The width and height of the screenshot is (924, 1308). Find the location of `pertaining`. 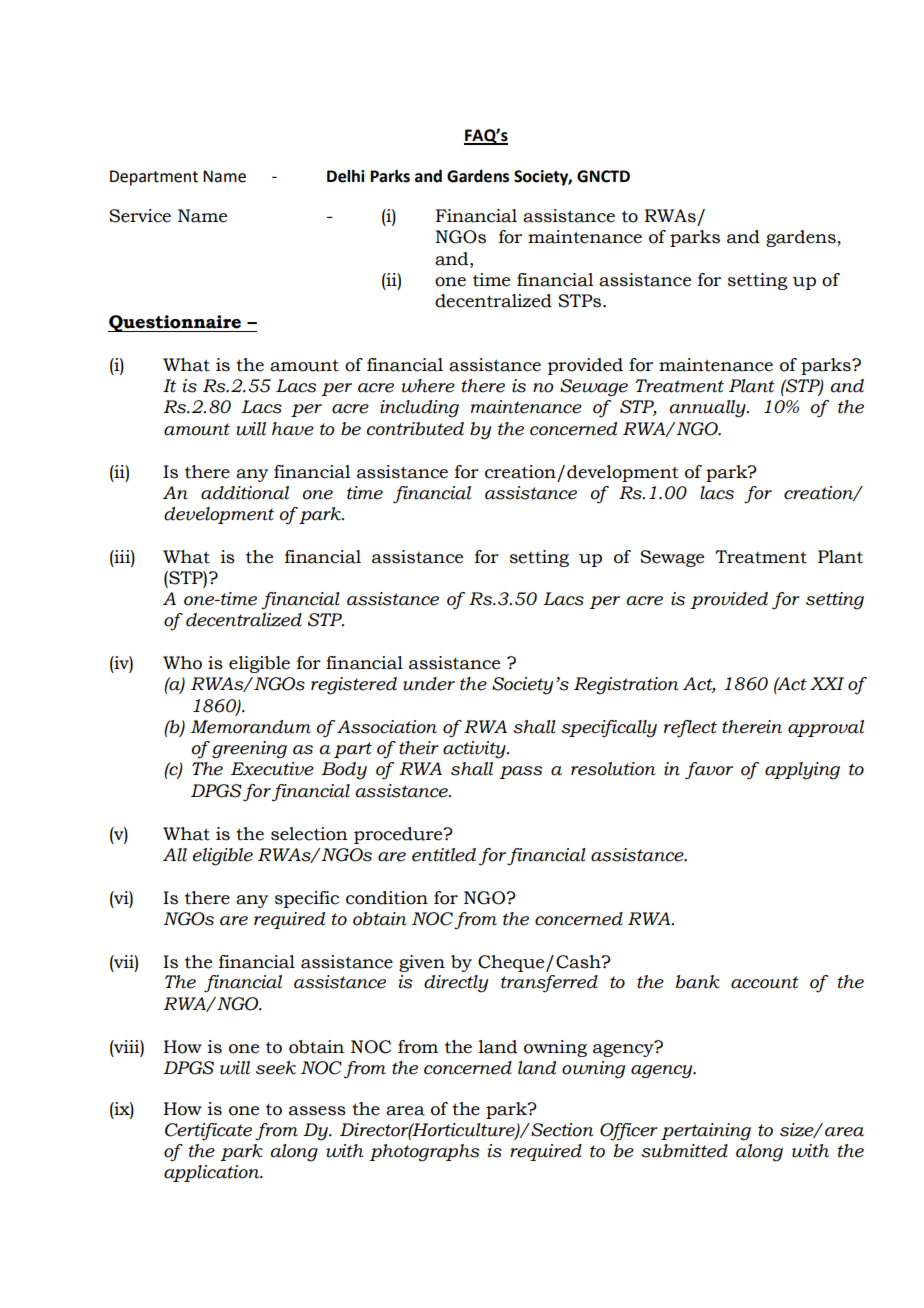

pertaining is located at coordinates (706, 1132).
